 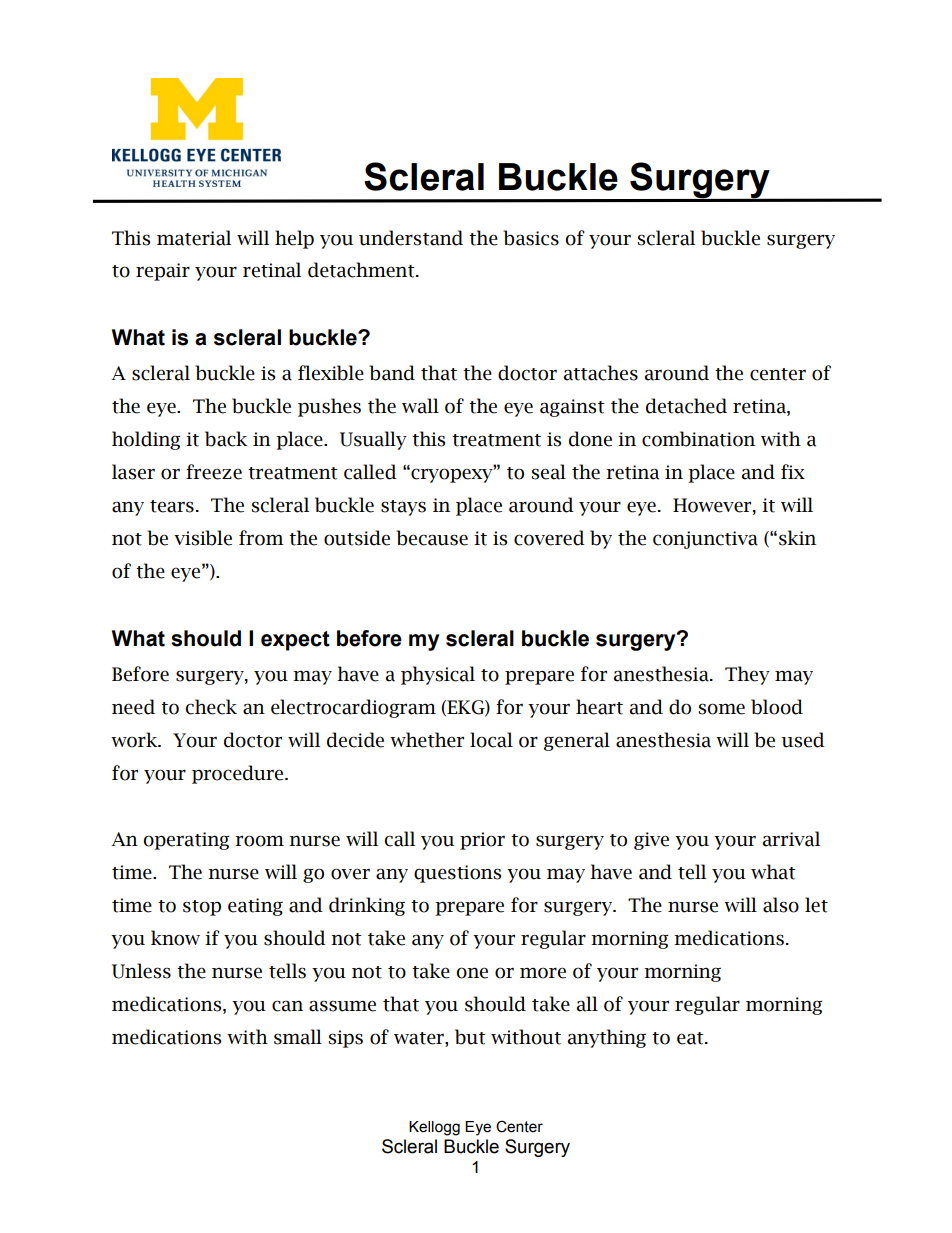 I want to click on material, so click(x=194, y=238).
